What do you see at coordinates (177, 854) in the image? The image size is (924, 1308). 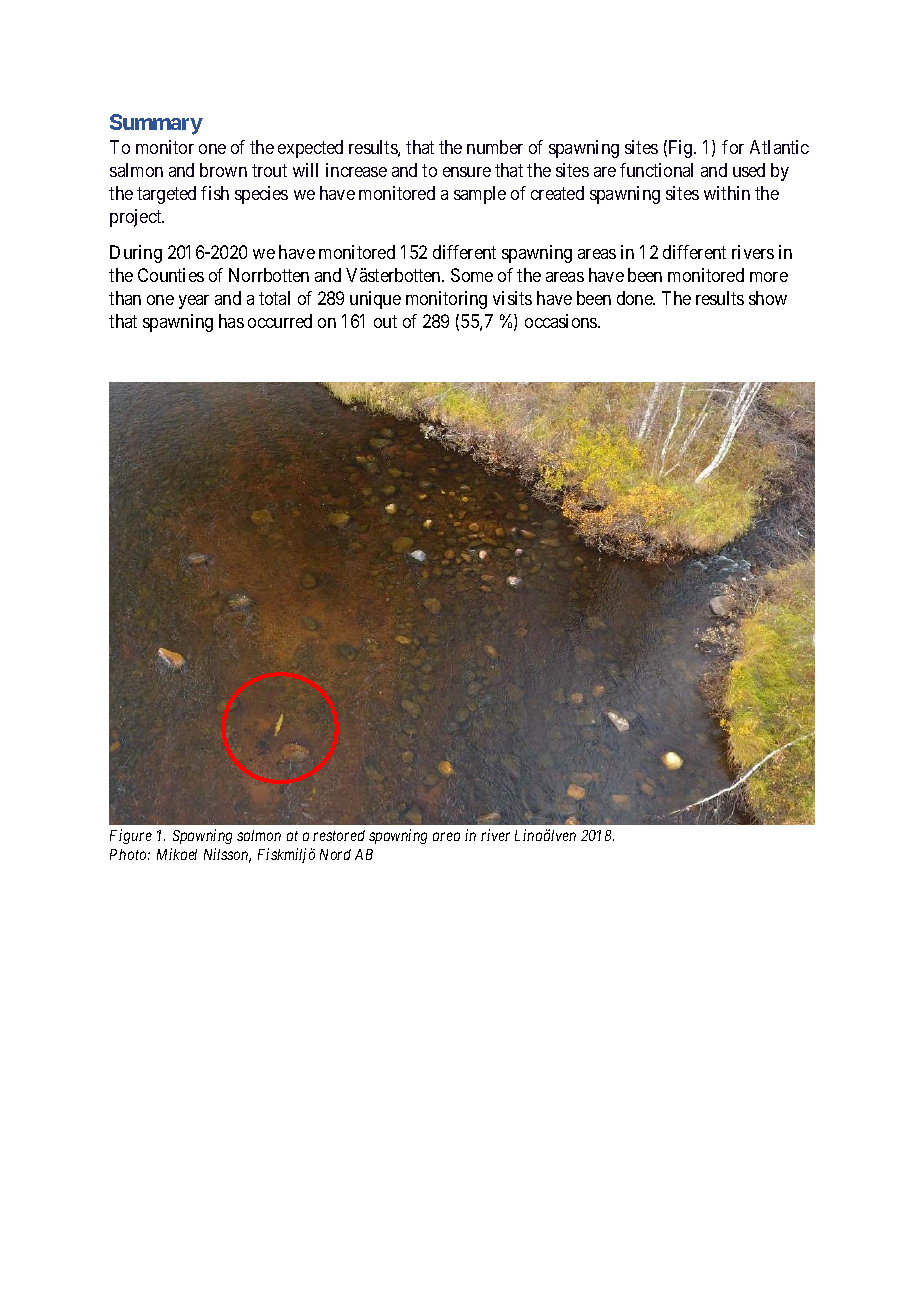 I see `Mikael` at bounding box center [177, 854].
